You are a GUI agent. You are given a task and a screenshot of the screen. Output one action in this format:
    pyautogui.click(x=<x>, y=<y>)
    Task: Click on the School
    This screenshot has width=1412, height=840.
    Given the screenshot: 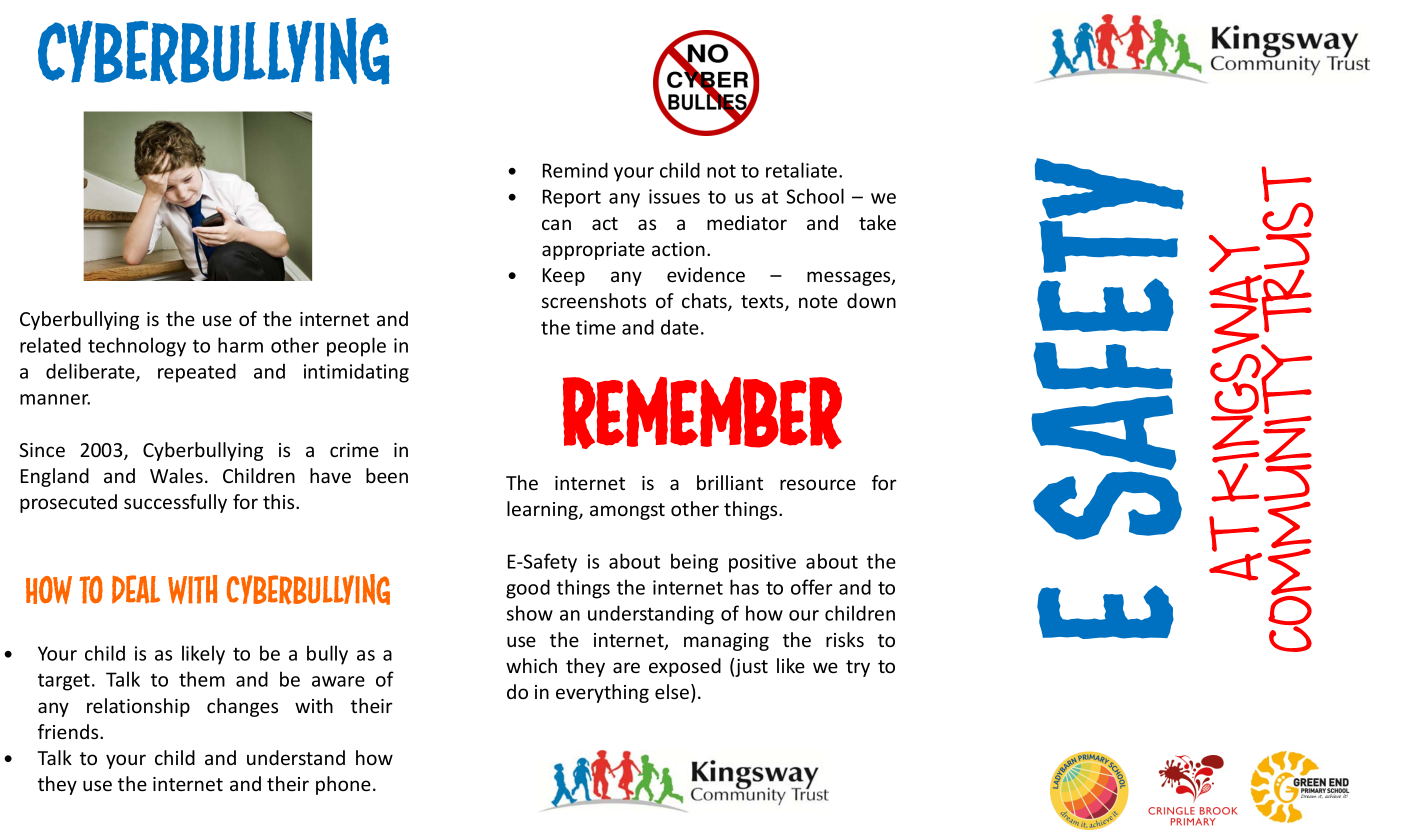 What is the action you would take?
    pyautogui.click(x=815, y=196)
